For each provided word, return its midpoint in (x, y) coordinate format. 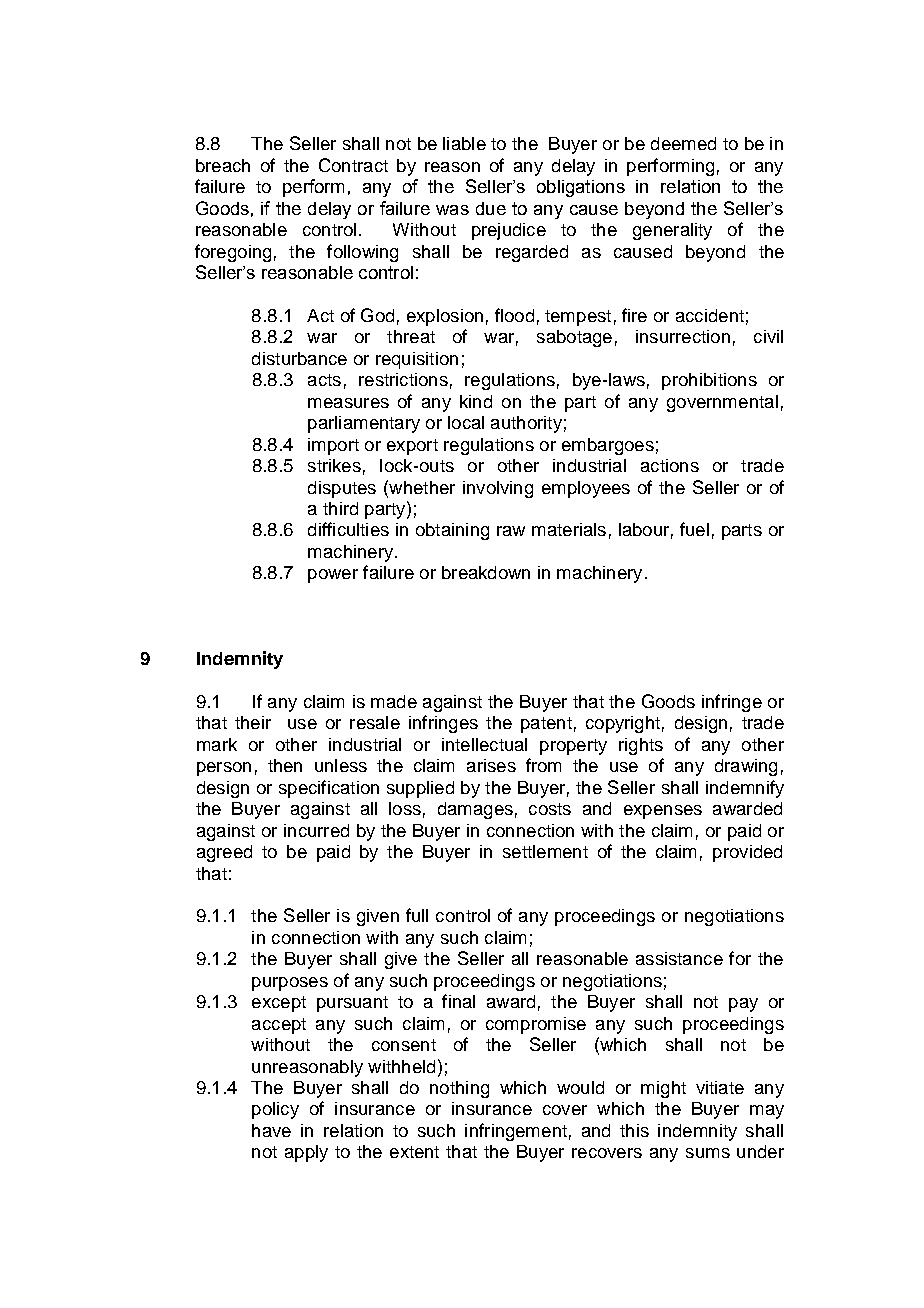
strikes (334, 465)
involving (498, 489)
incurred (316, 830)
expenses (663, 812)
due (491, 208)
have (271, 1130)
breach (223, 165)
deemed (683, 143)
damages (475, 810)
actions (670, 465)
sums (708, 1153)
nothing (459, 1089)
